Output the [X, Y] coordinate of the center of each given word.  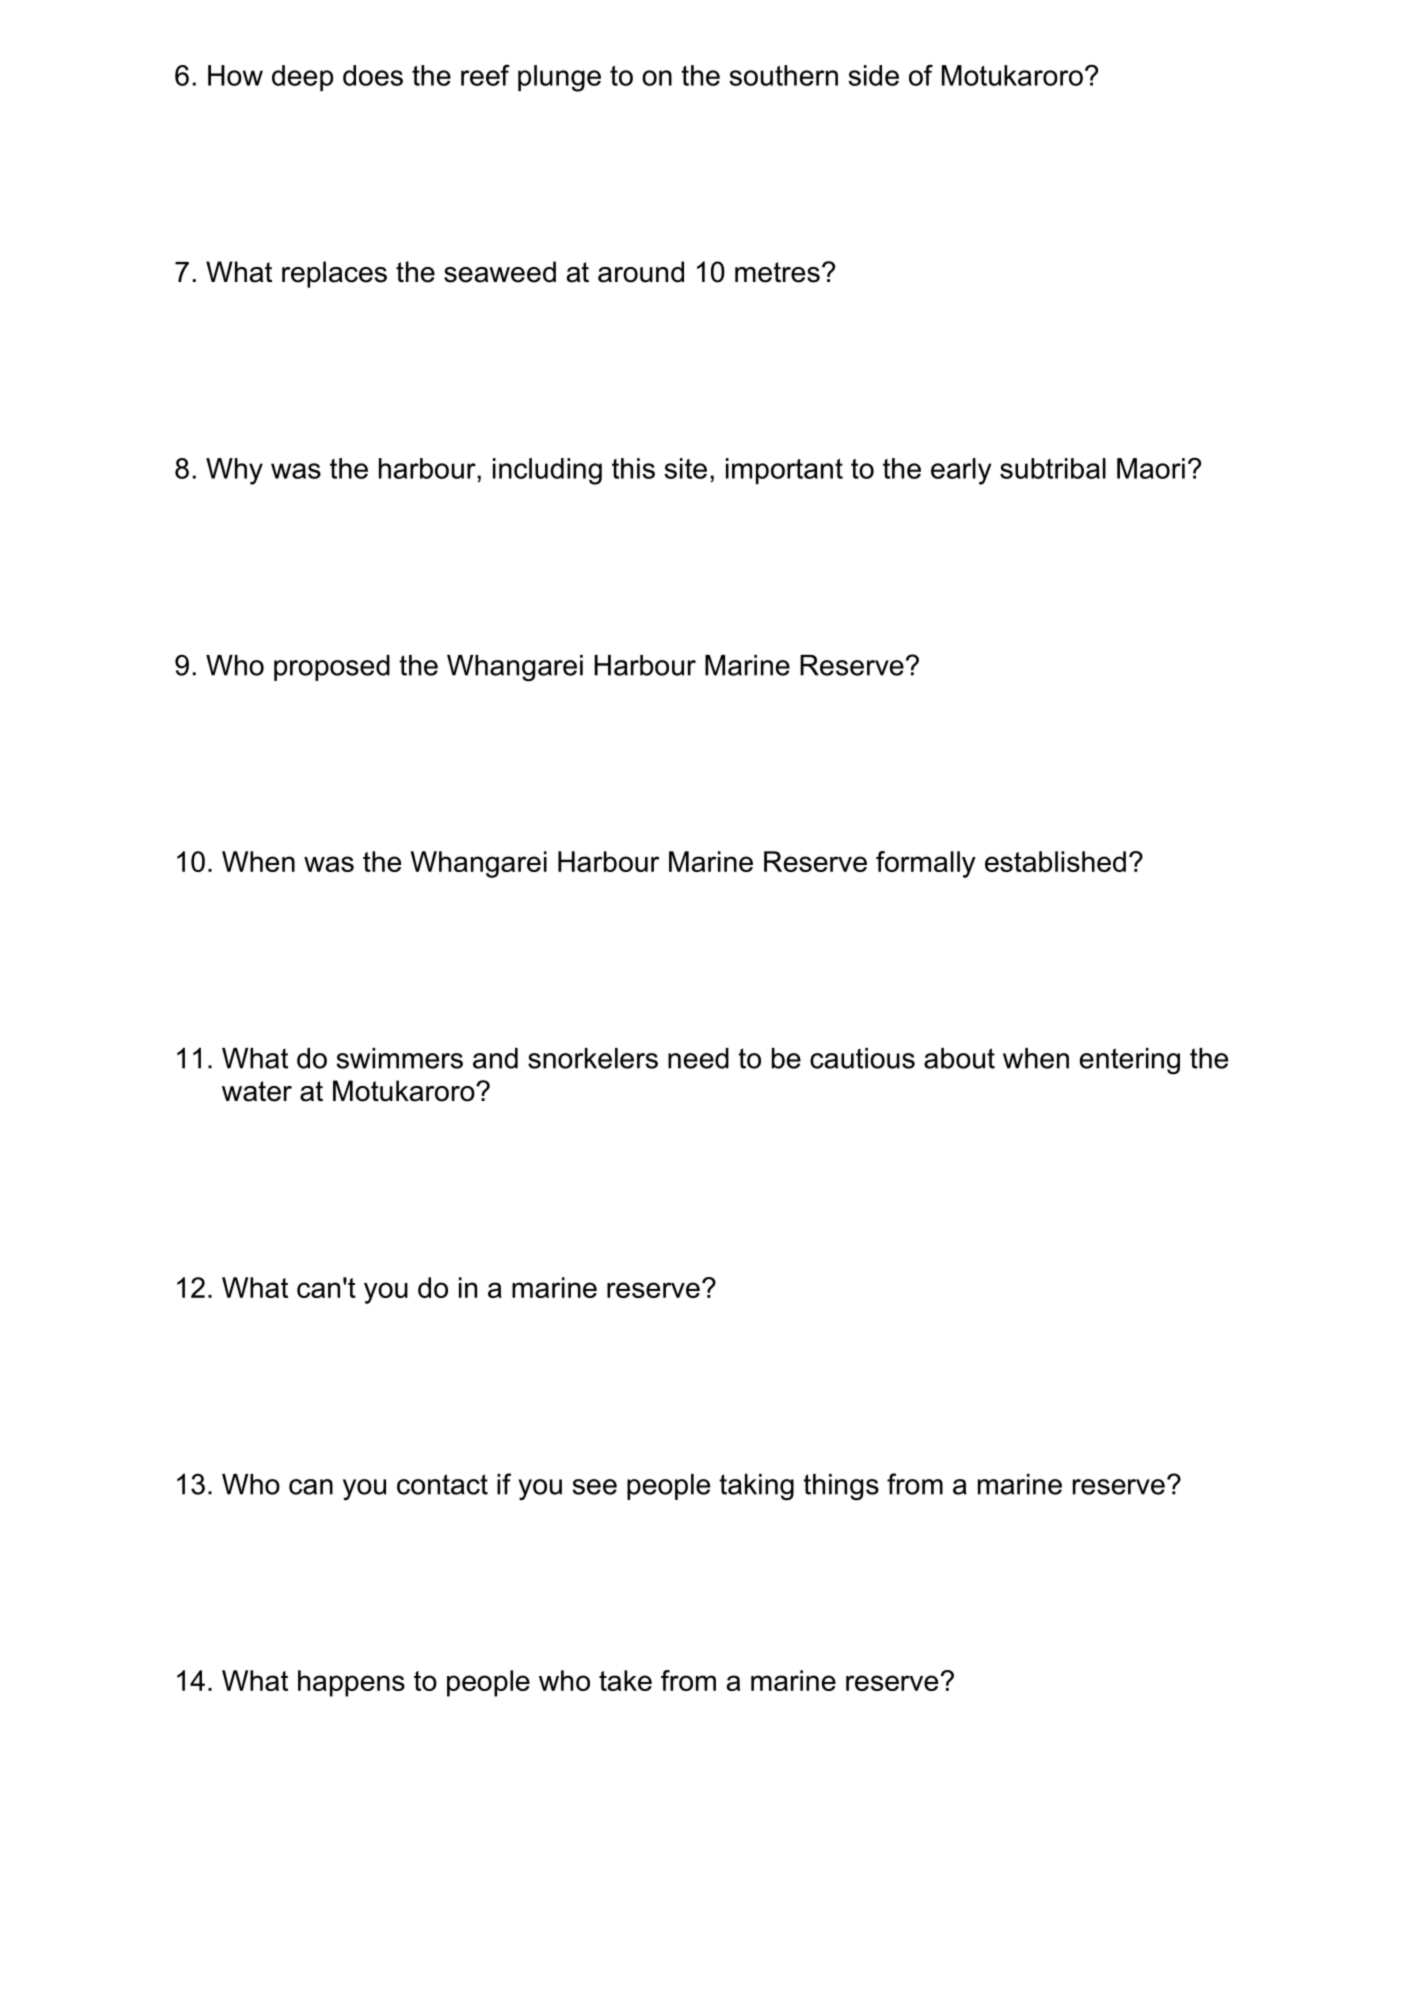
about [959, 1058]
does [373, 75]
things [841, 1487]
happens [351, 1683]
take [625, 1680]
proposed [332, 668]
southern [783, 75]
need [698, 1058]
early [961, 471]
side [873, 75]
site [685, 468]
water [257, 1091]
